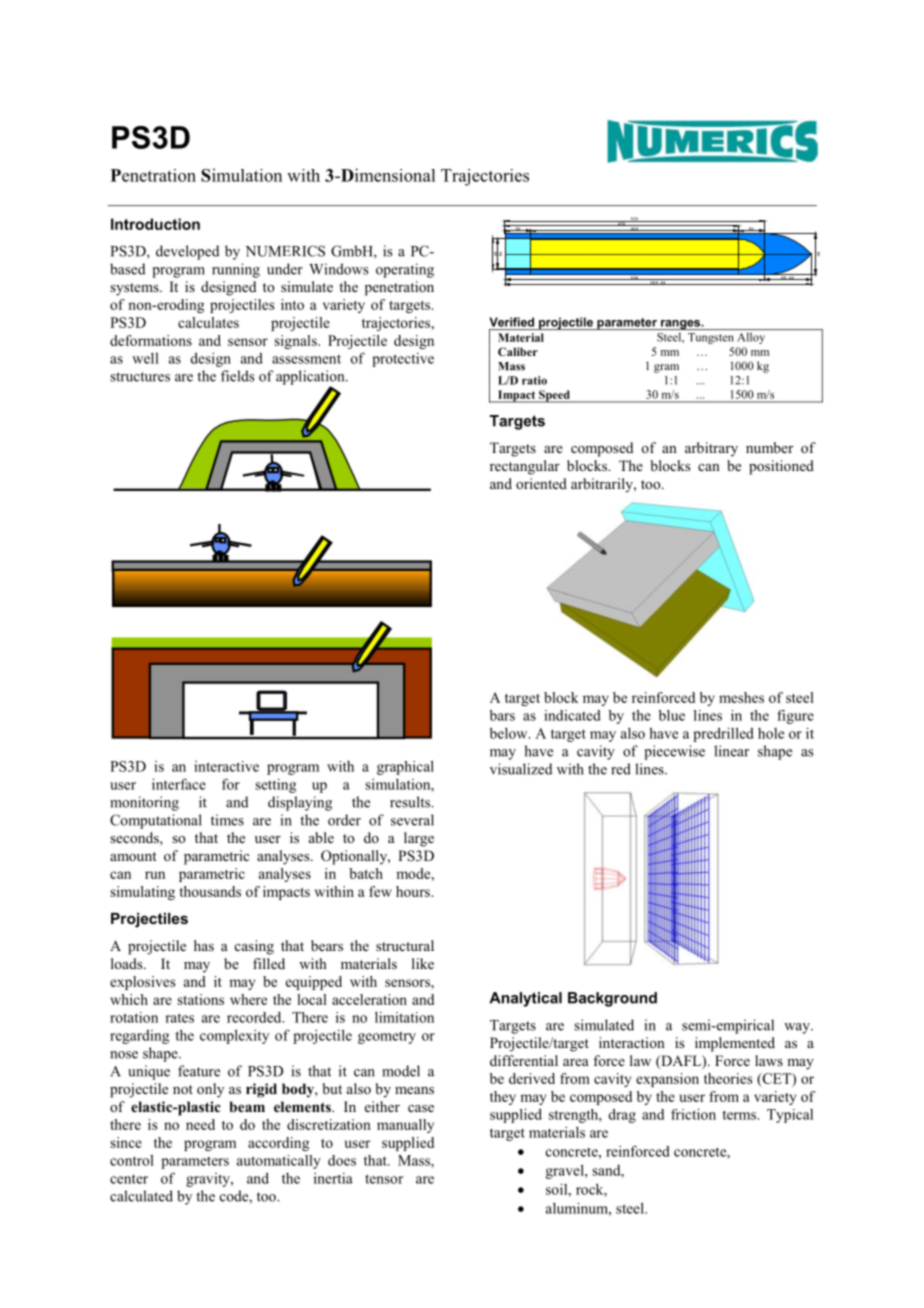  I want to click on operating, so click(405, 270).
